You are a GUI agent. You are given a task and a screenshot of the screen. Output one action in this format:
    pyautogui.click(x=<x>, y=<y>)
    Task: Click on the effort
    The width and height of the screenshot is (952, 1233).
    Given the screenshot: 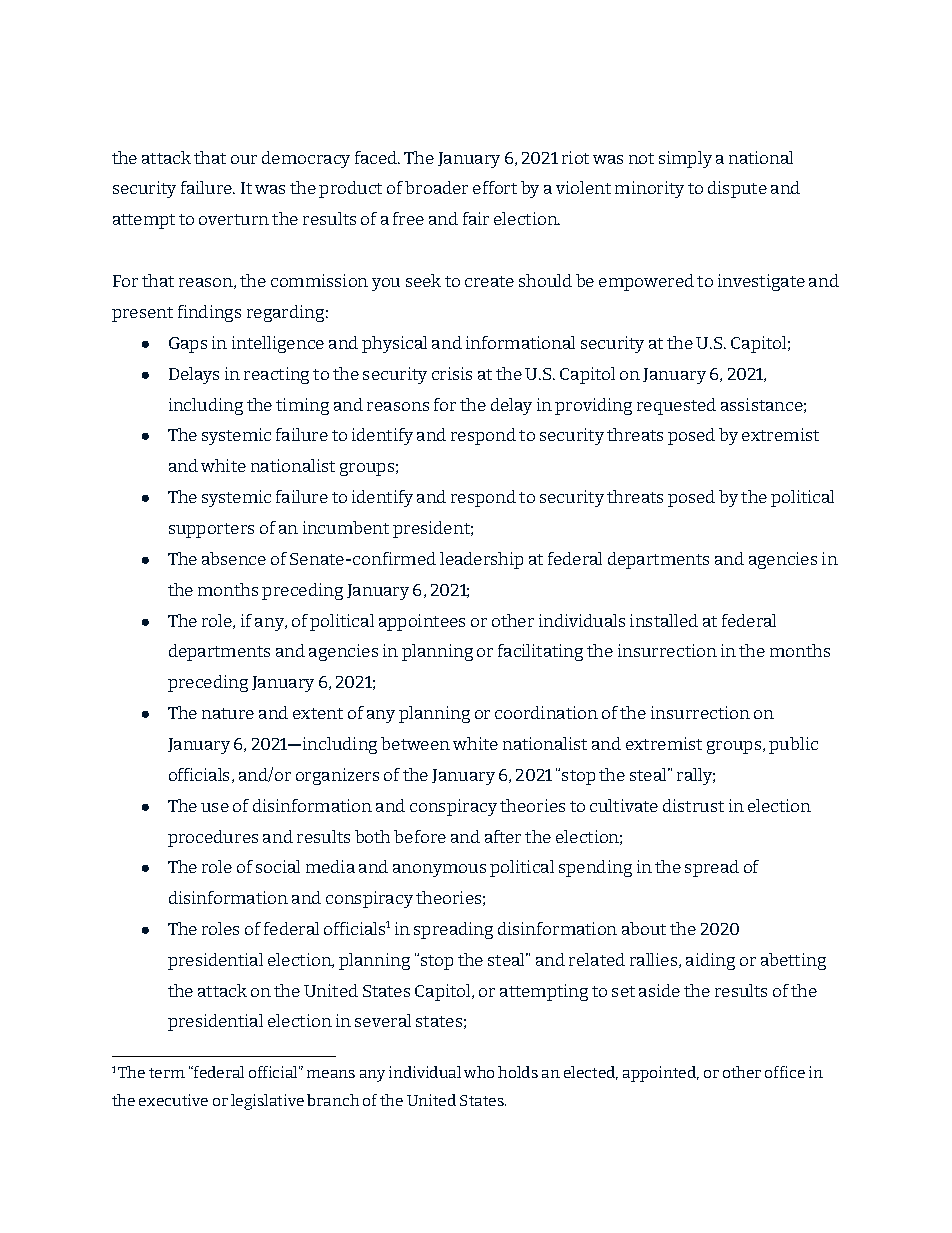 What is the action you would take?
    pyautogui.click(x=495, y=187)
